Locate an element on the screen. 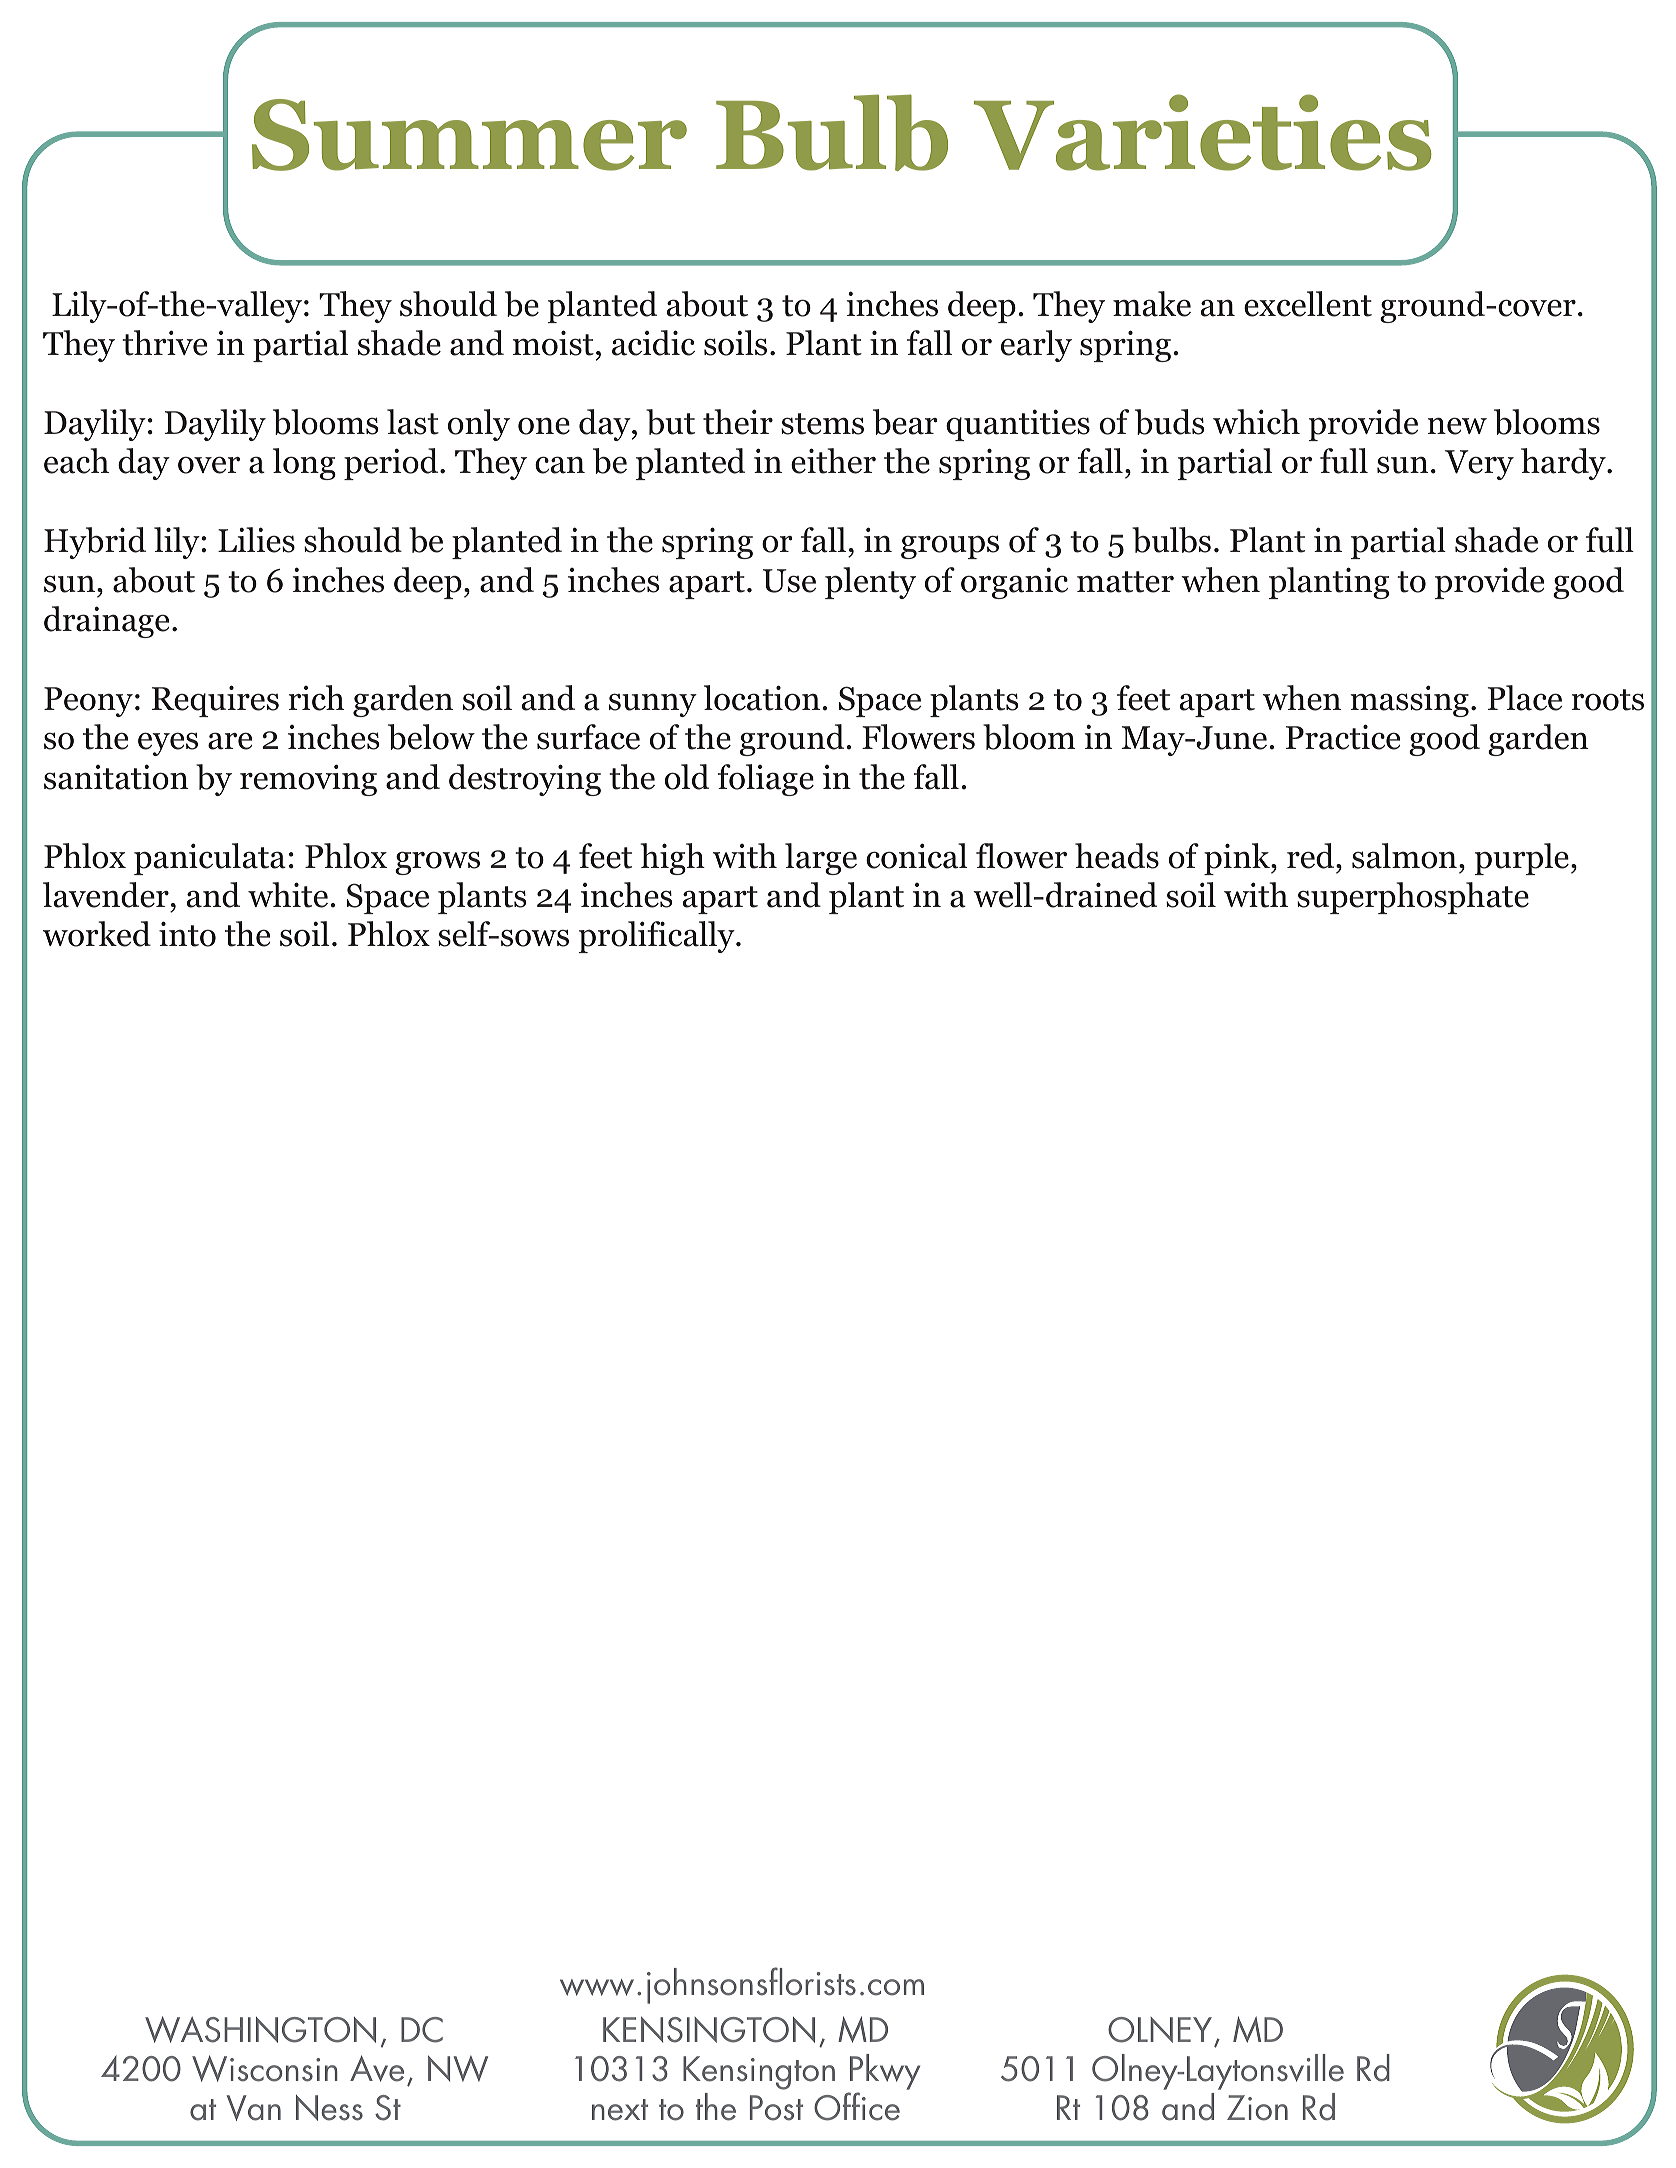 Image resolution: width=1676 pixels, height=2168 pixels. acidic is located at coordinates (653, 343).
